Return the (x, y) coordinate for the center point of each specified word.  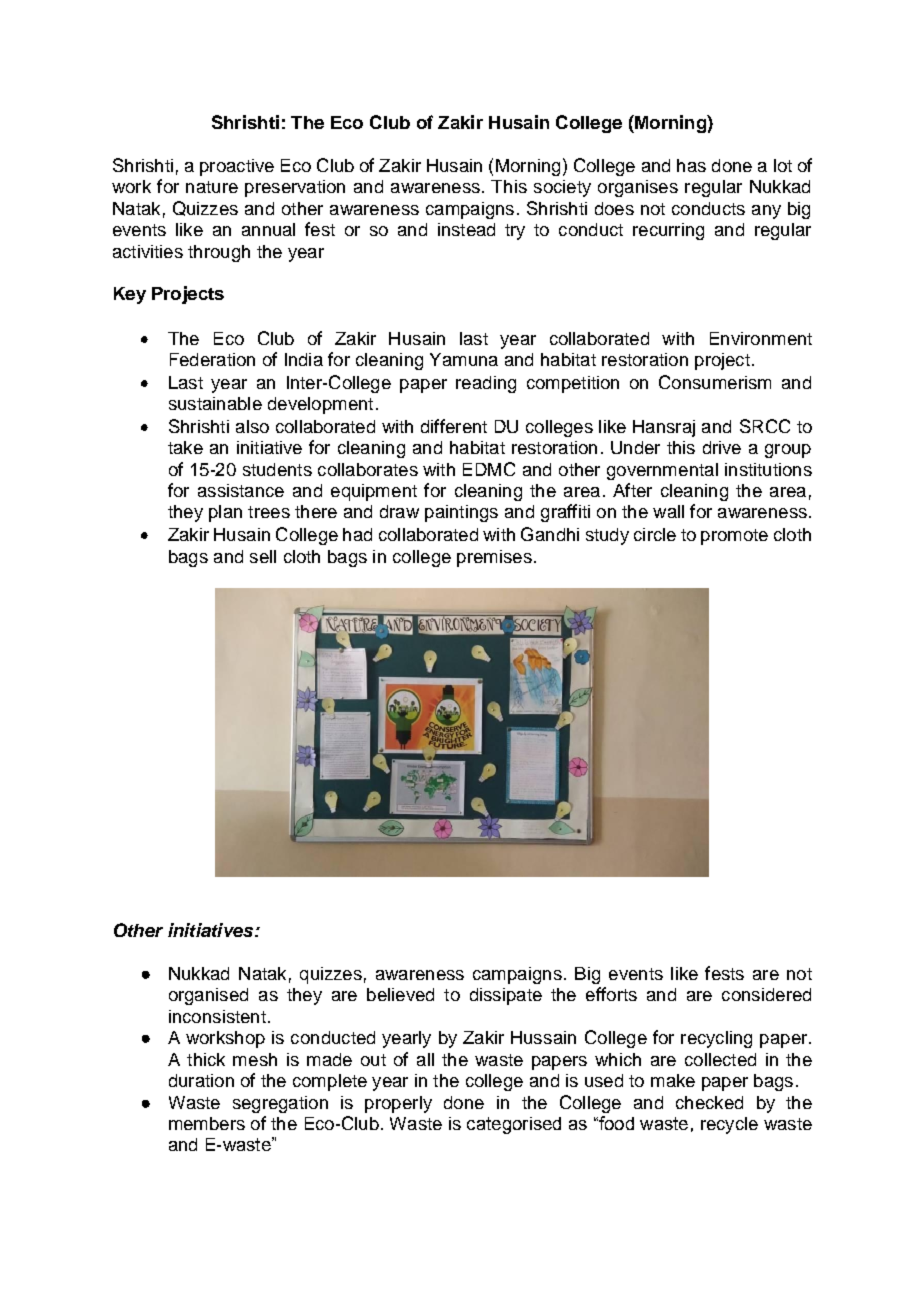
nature (212, 187)
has (691, 165)
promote (734, 537)
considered (766, 994)
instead (466, 229)
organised (208, 996)
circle (655, 534)
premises (494, 558)
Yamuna (464, 359)
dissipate (506, 996)
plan (225, 513)
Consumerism (715, 382)
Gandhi (550, 534)
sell (263, 556)
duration (201, 1080)
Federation (212, 359)
